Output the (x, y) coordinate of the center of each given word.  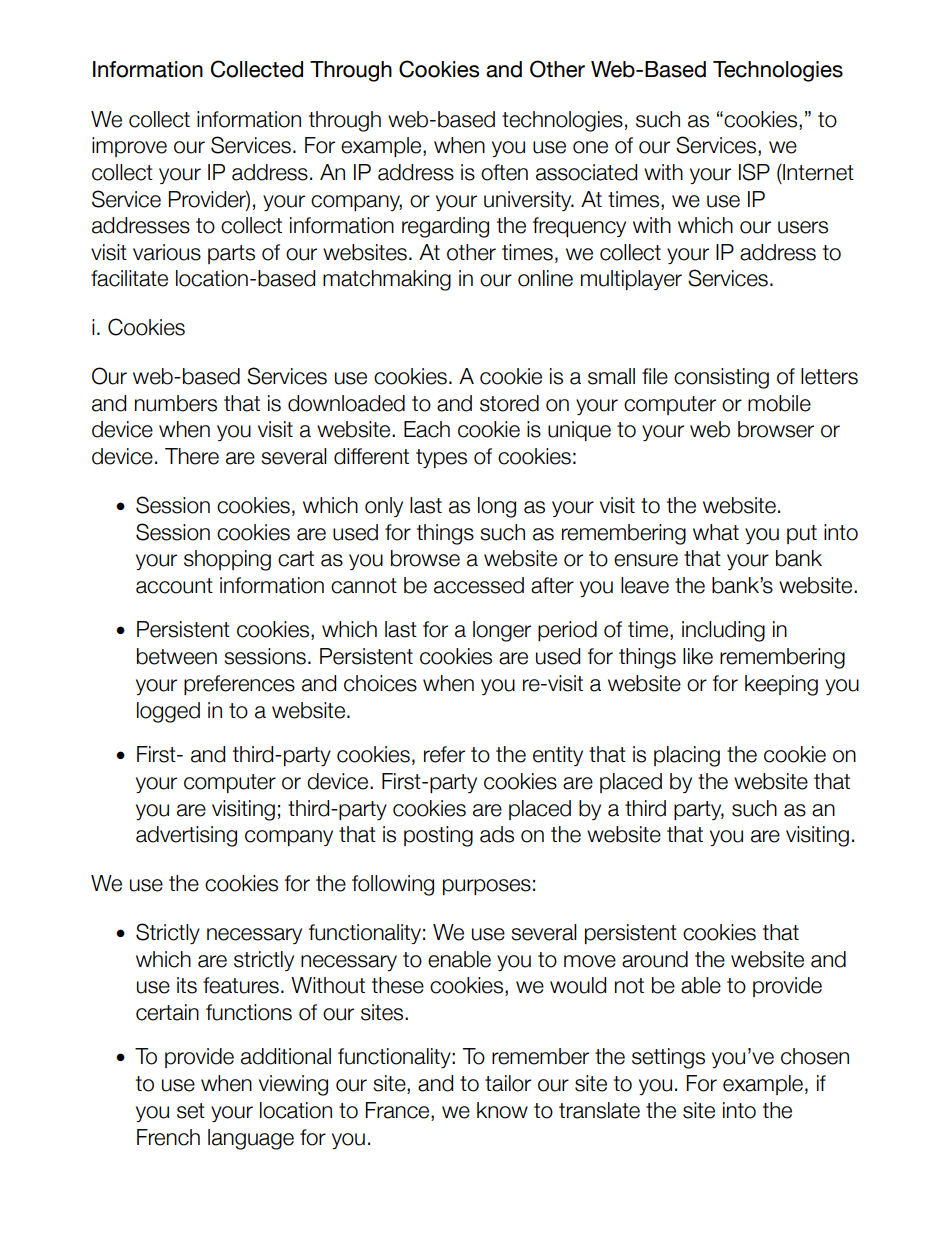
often (504, 172)
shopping (227, 560)
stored (509, 403)
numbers (176, 403)
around (655, 959)
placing (687, 756)
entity (558, 756)
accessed (479, 585)
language (251, 1139)
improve (129, 147)
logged (168, 712)
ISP (754, 172)
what (716, 532)
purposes (487, 887)
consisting (721, 378)
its (187, 985)
